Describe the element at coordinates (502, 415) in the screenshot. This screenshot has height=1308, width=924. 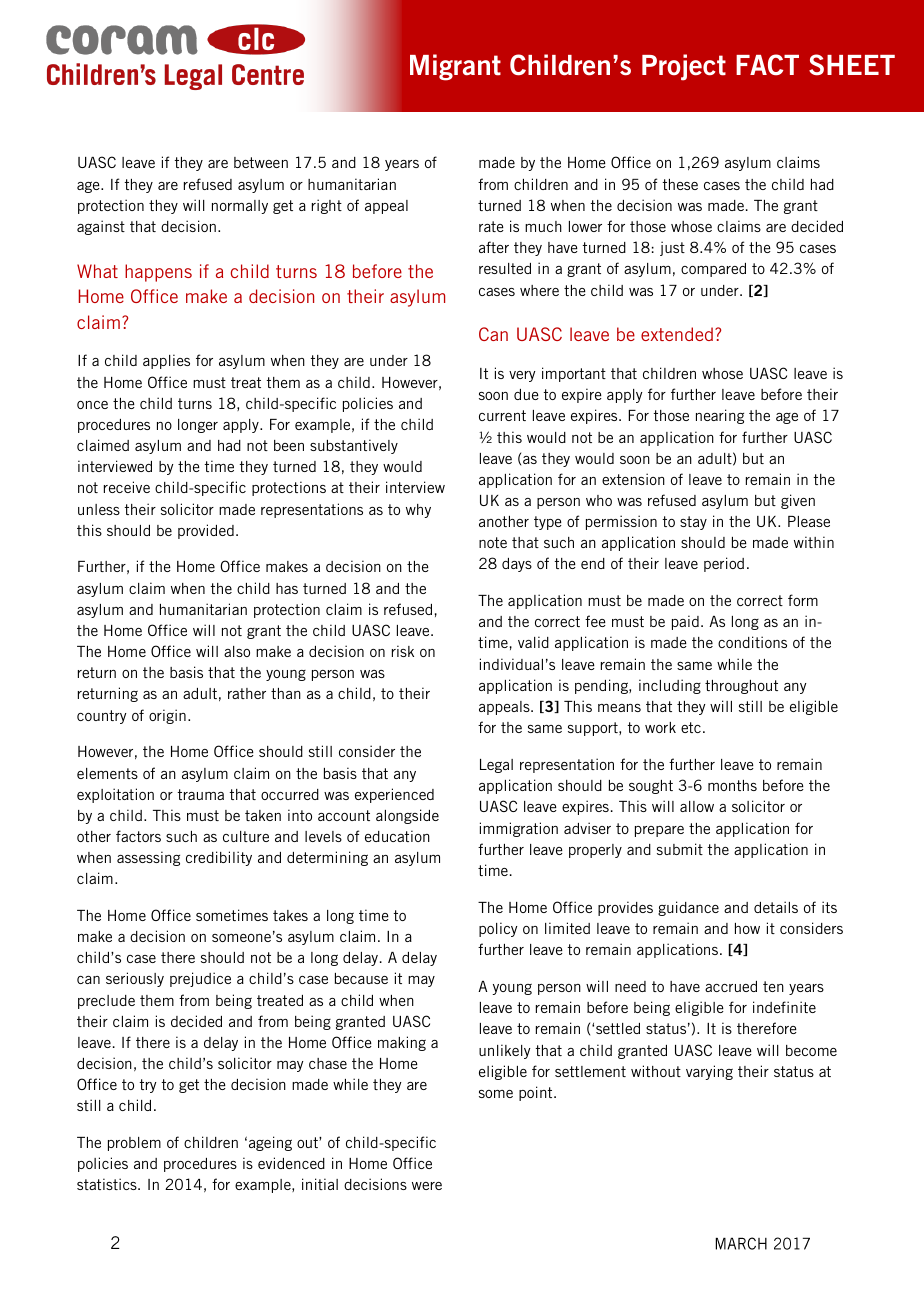
I see `current` at that location.
